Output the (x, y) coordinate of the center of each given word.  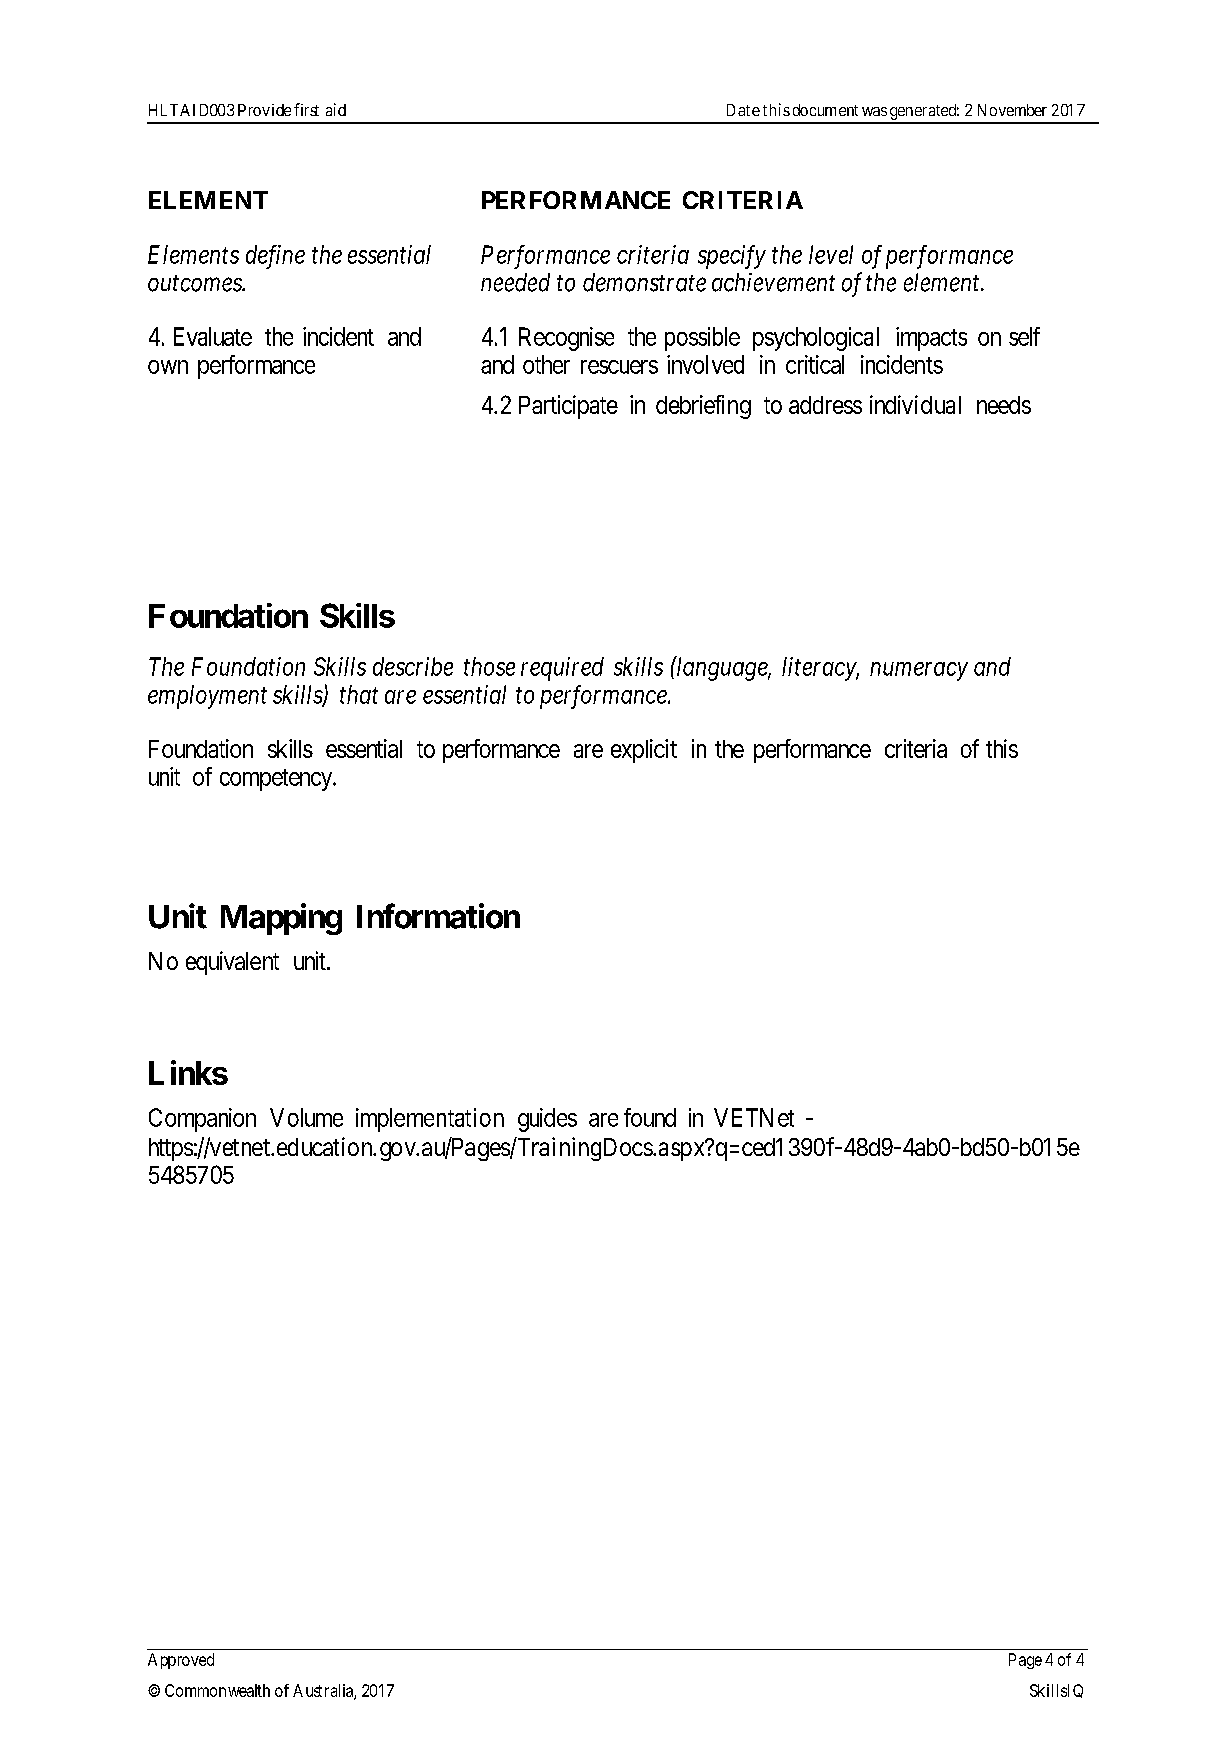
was (874, 111)
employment (207, 697)
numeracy (919, 671)
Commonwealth (217, 1690)
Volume (306, 1117)
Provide (264, 110)
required (562, 669)
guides (547, 1120)
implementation (430, 1120)
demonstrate (644, 282)
